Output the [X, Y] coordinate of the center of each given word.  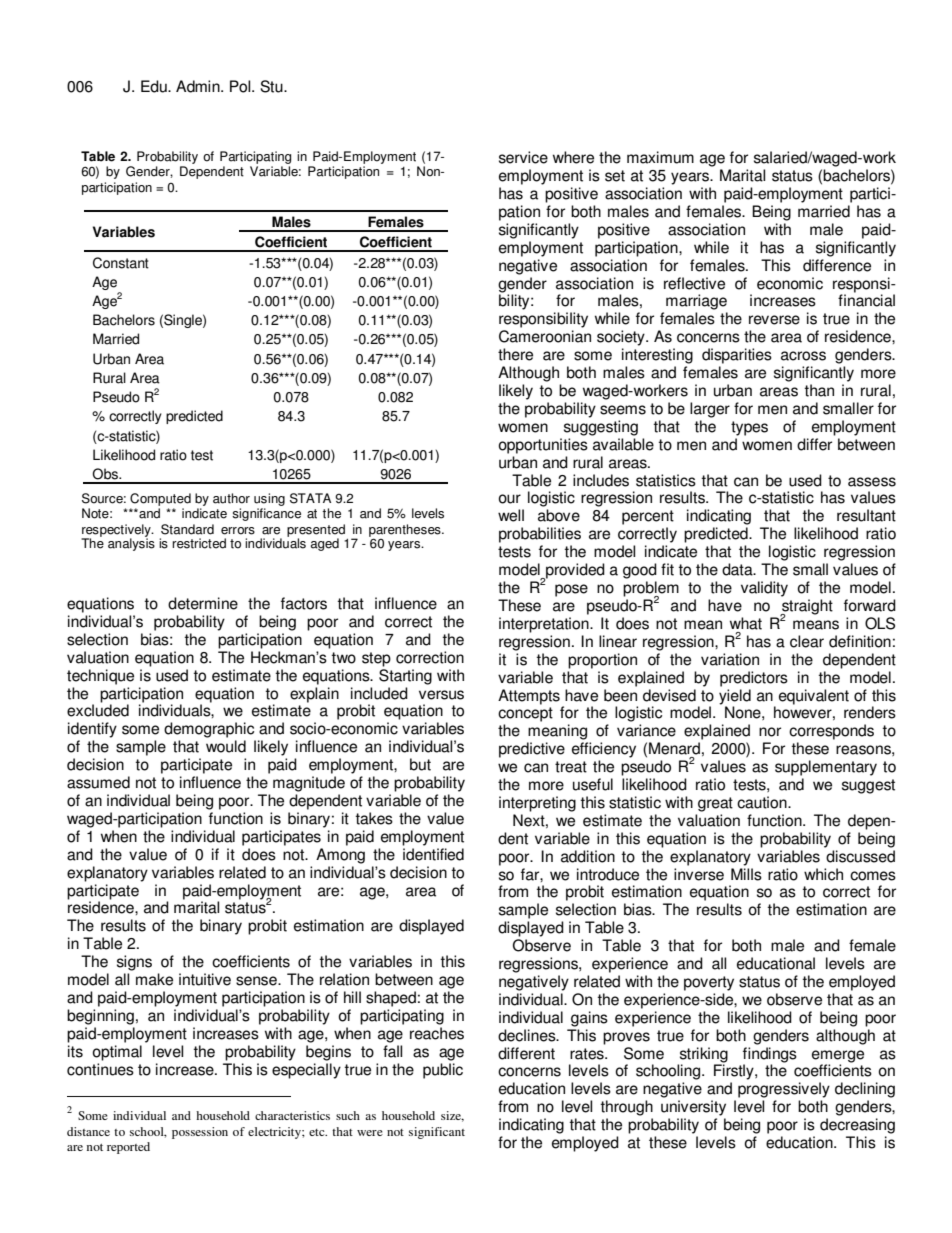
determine [203, 603]
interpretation [545, 625]
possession [200, 1133]
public [443, 1071]
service [523, 157]
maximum [660, 157]
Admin [199, 86]
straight [806, 608]
